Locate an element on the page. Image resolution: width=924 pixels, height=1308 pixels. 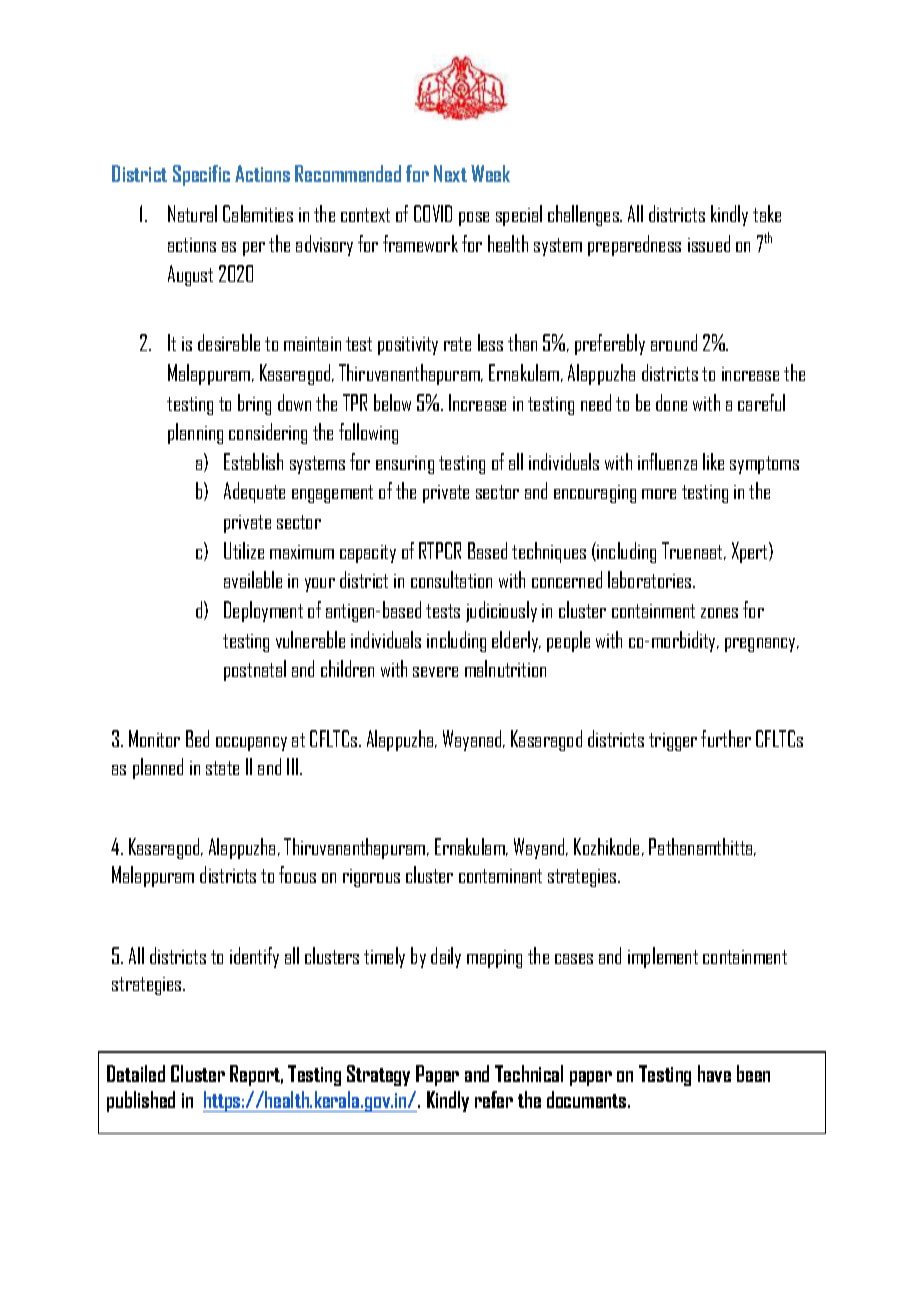
zones is located at coordinates (719, 613).
